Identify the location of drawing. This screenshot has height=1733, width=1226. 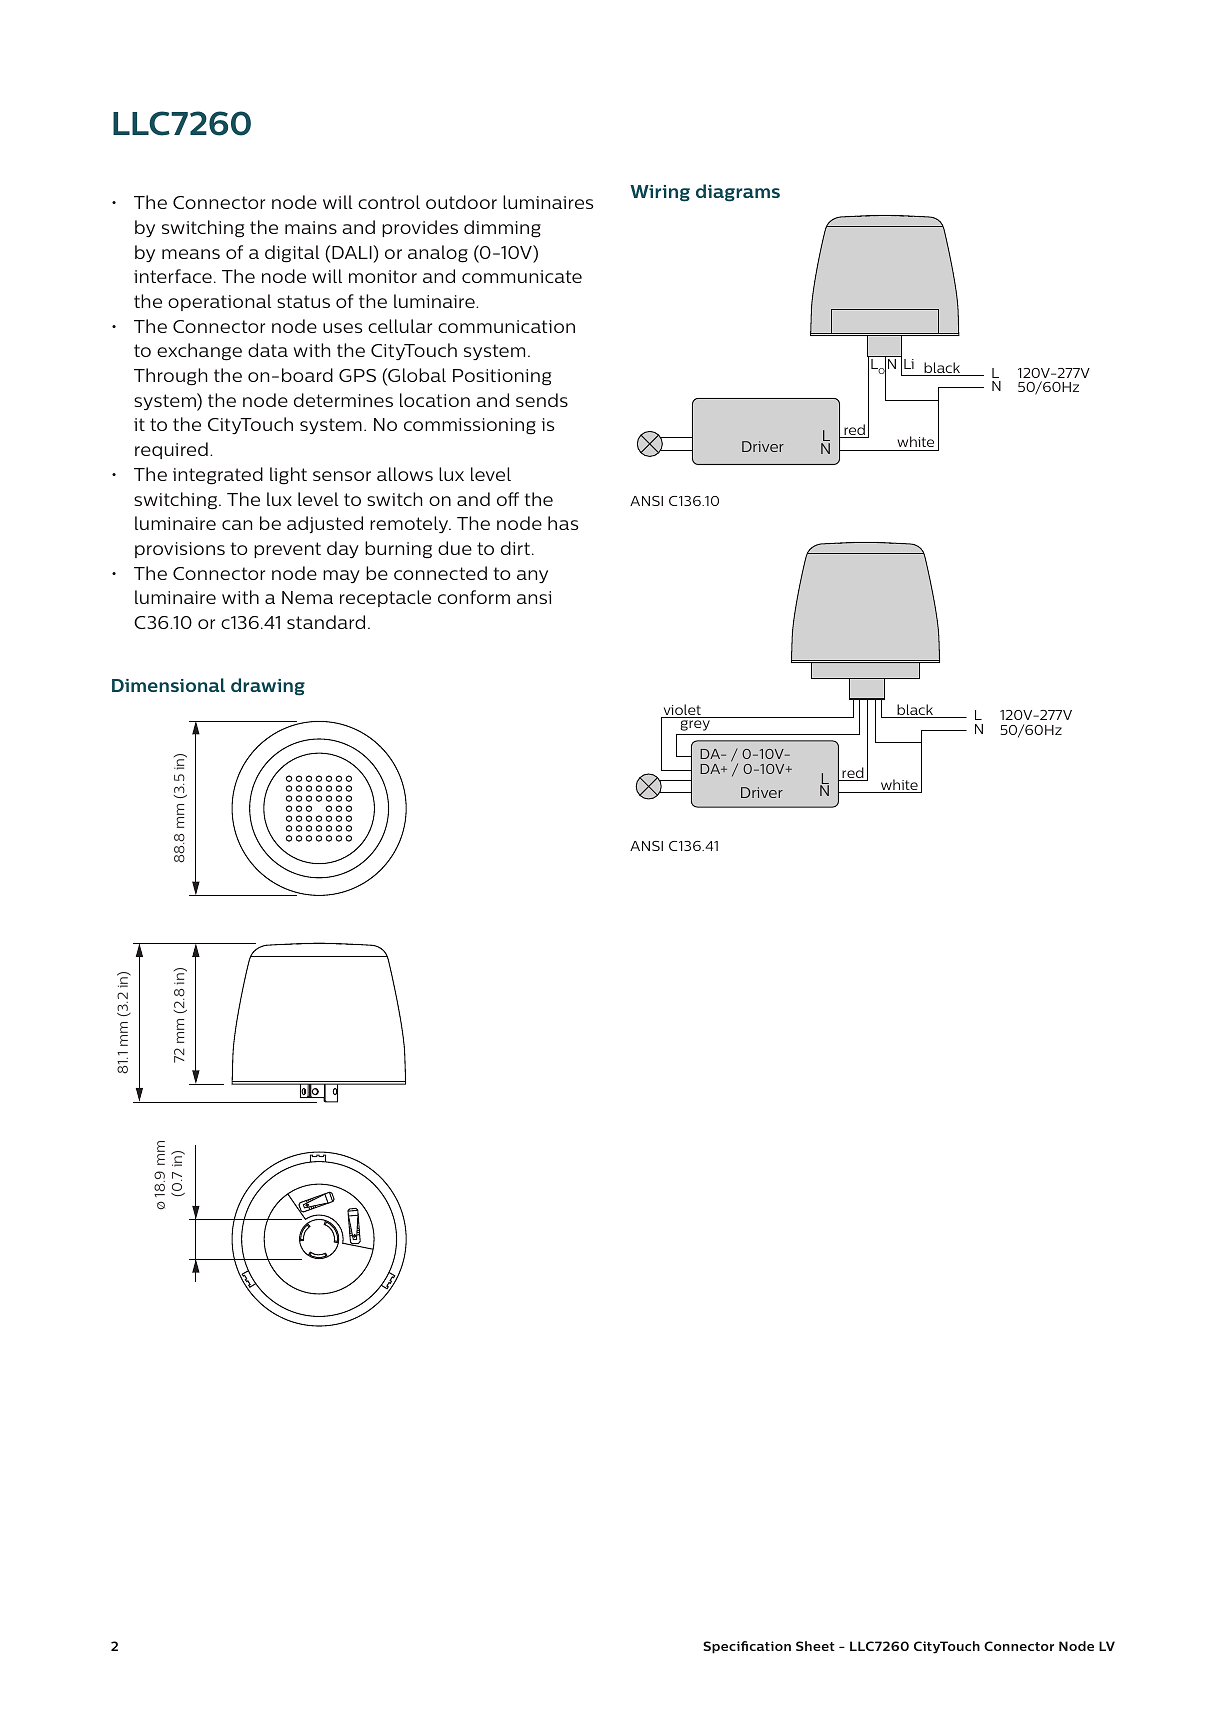
(268, 687).
